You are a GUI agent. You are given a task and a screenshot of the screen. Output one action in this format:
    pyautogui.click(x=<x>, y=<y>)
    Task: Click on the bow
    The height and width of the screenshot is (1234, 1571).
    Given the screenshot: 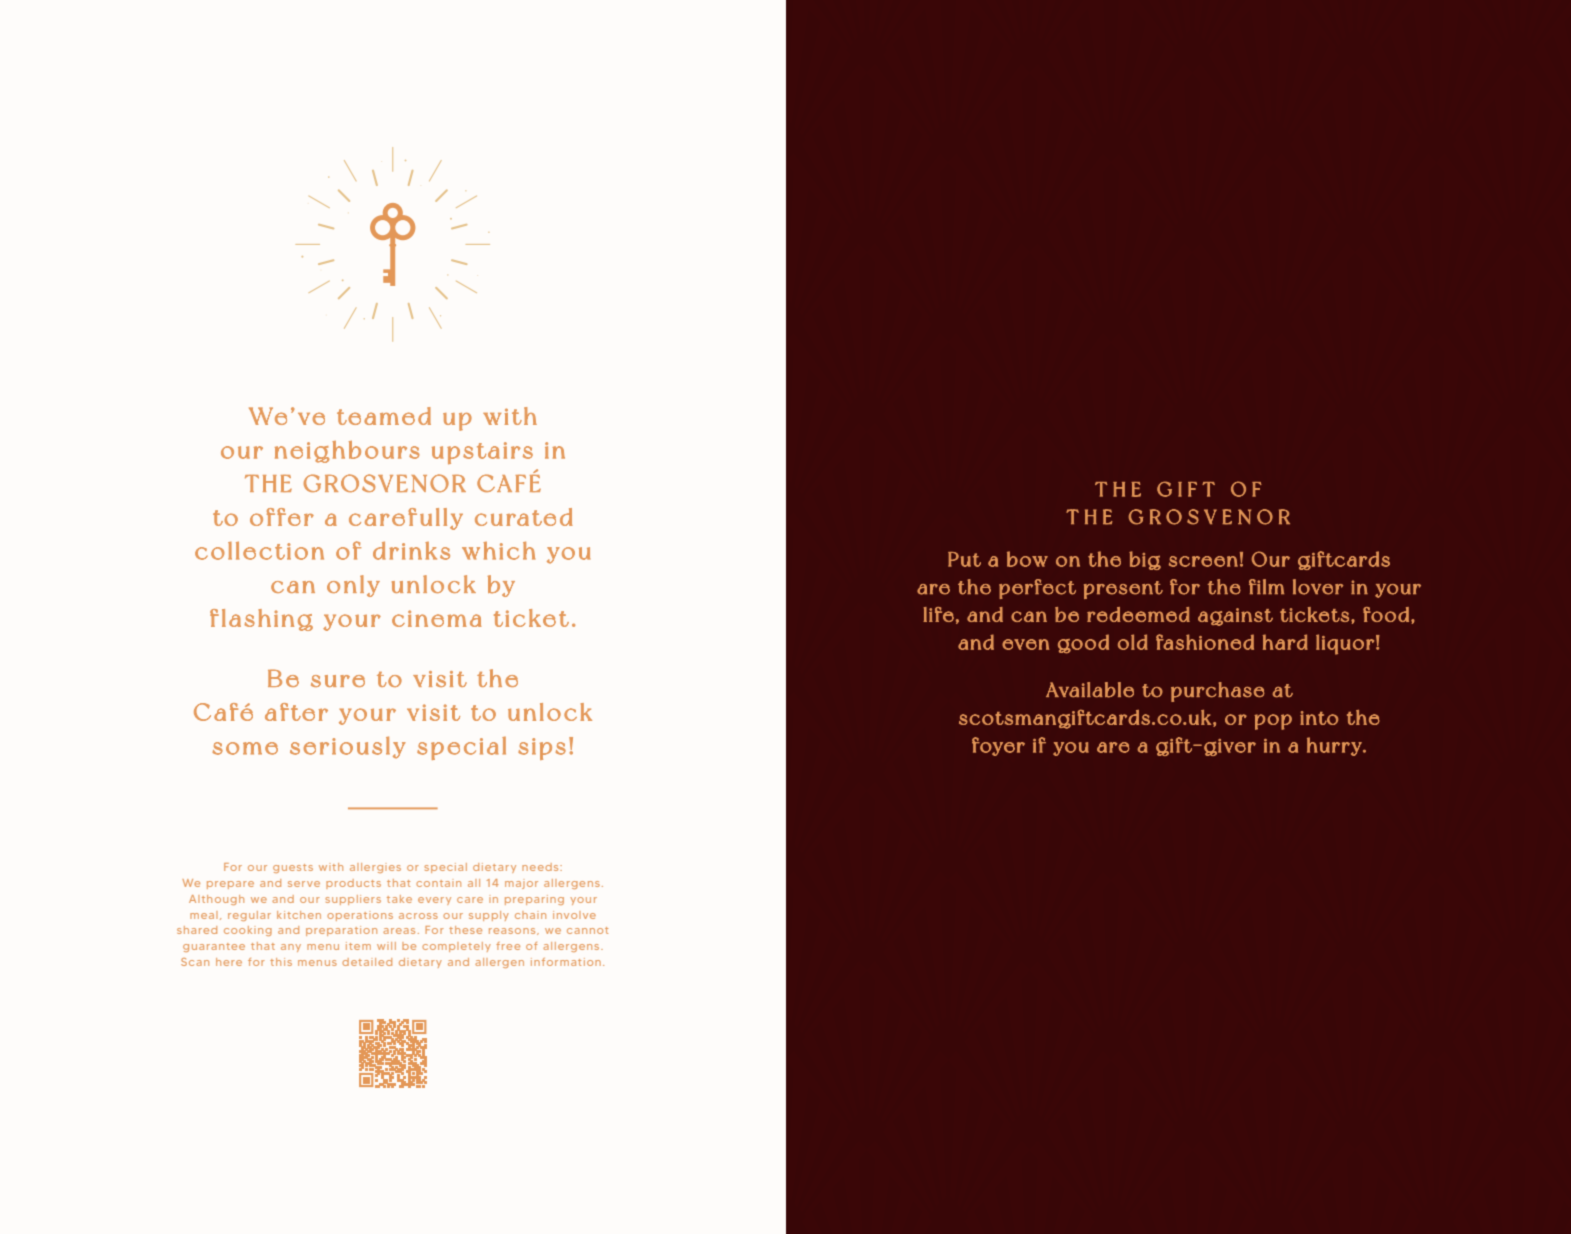 What is the action you would take?
    pyautogui.click(x=1027, y=559)
